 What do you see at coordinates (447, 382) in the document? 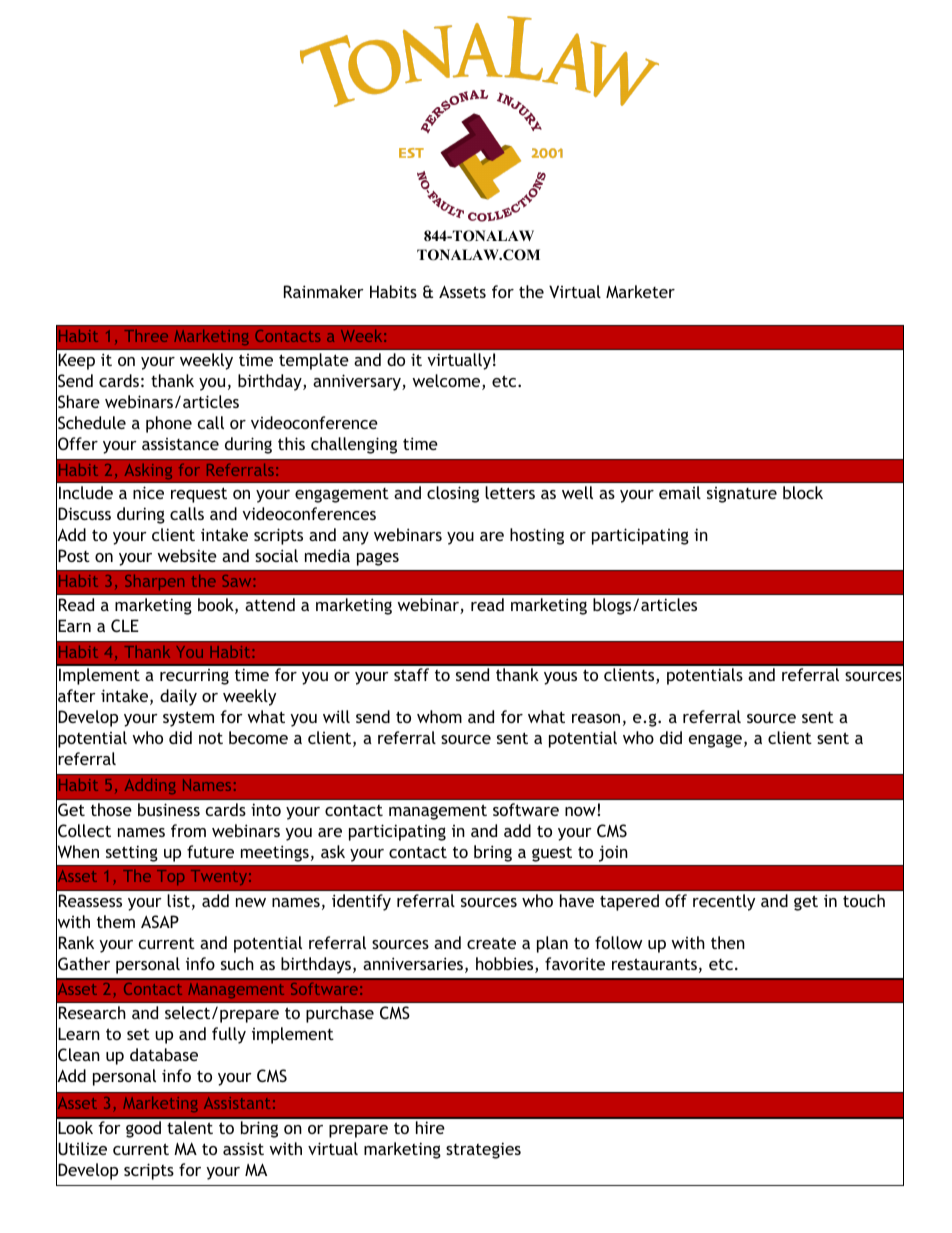
I see `welcome` at bounding box center [447, 382].
